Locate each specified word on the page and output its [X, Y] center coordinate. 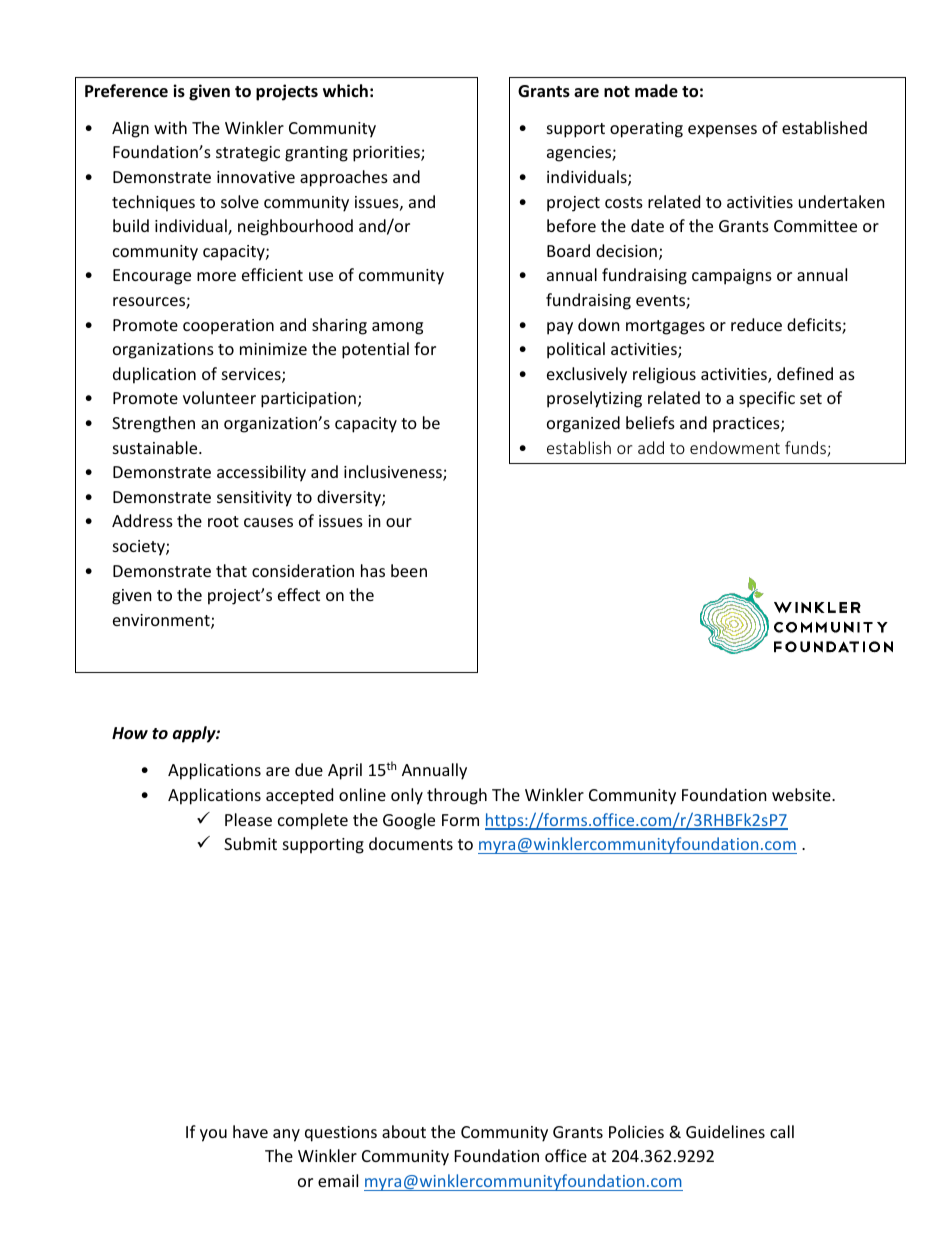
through [457, 796]
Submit [250, 843]
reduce [756, 324]
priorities [387, 154]
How [130, 733]
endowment [735, 447]
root [223, 521]
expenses [722, 131]
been [409, 570]
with [170, 127]
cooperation [228, 327]
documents [411, 843]
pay [560, 328]
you [213, 1135]
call [782, 1131]
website [802, 794]
